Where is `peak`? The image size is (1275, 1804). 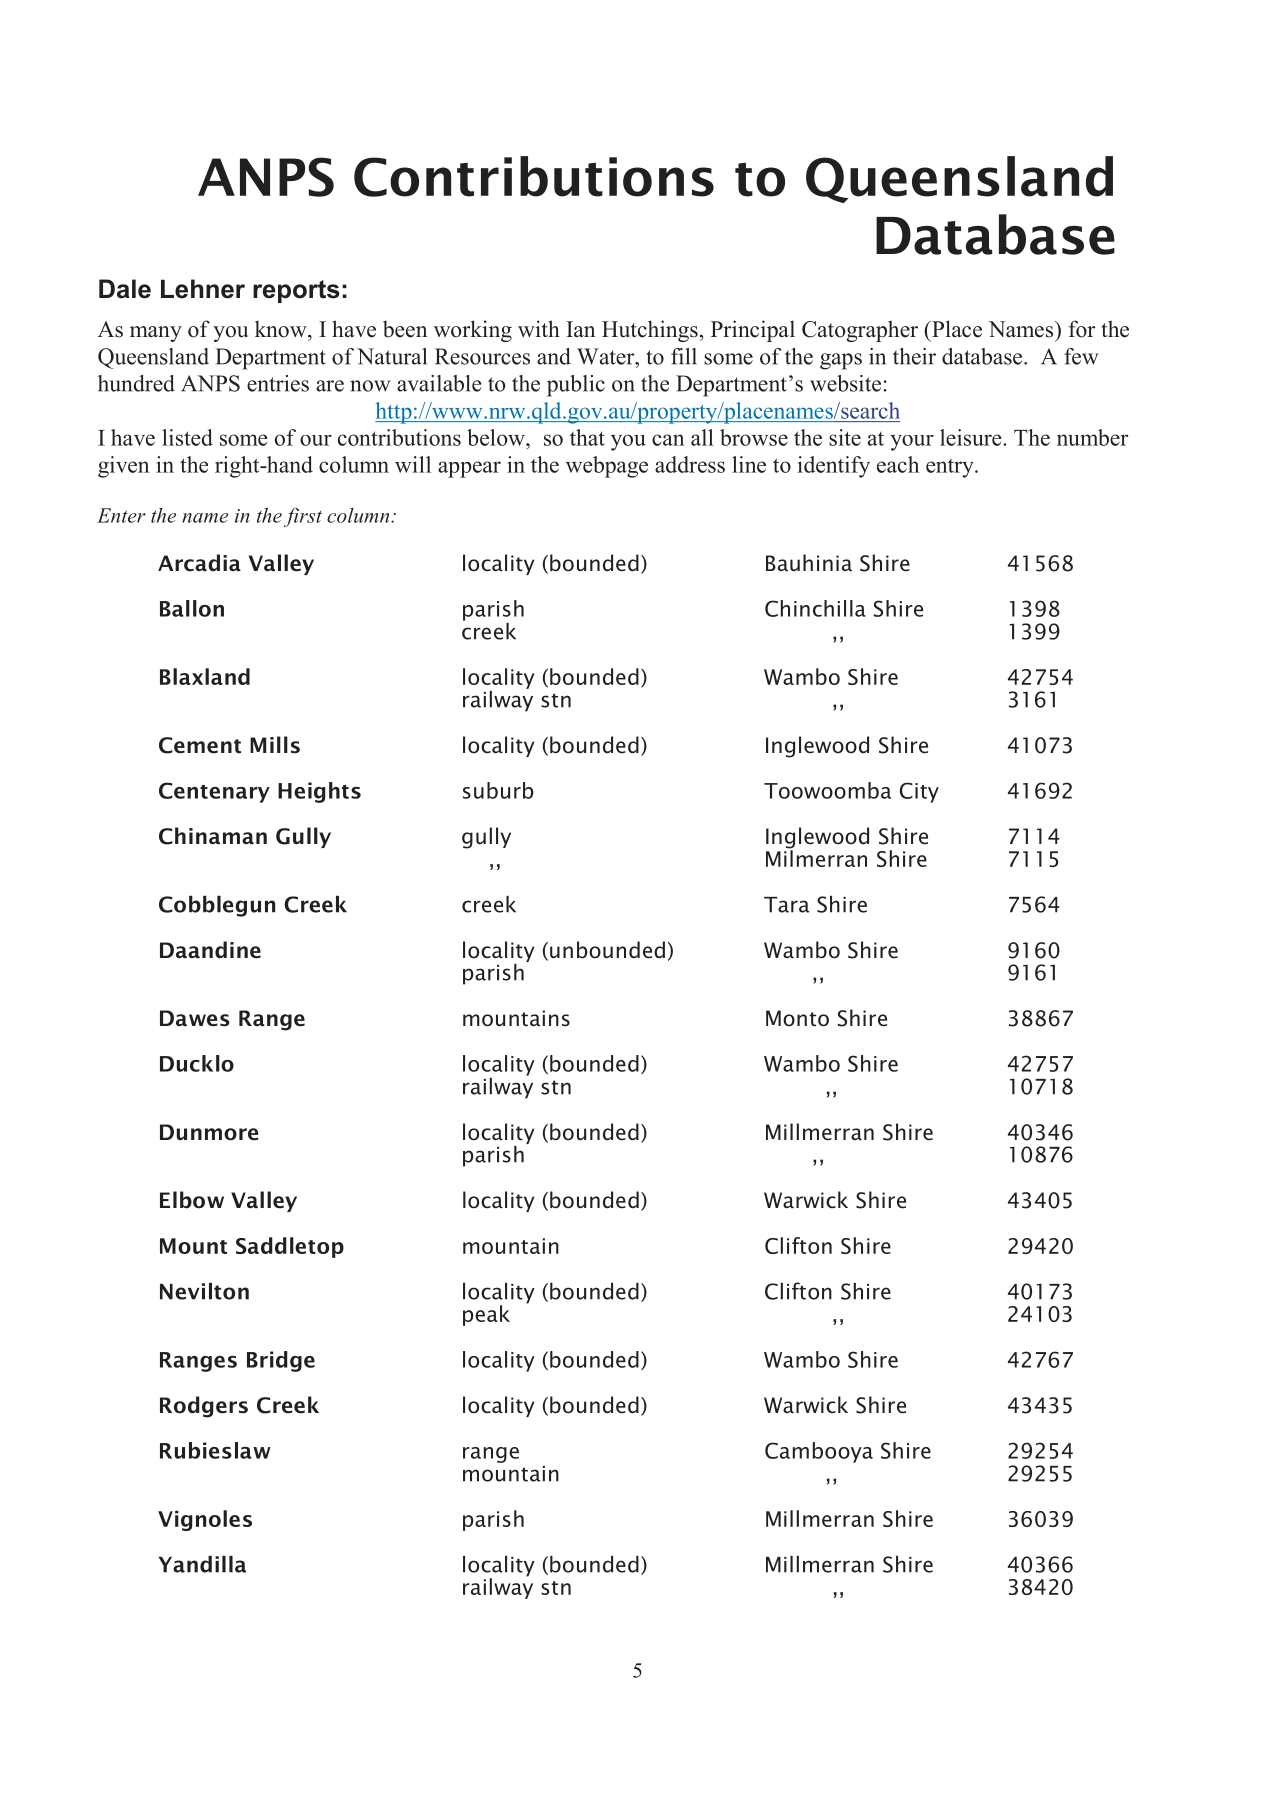 peak is located at coordinates (486, 1315).
